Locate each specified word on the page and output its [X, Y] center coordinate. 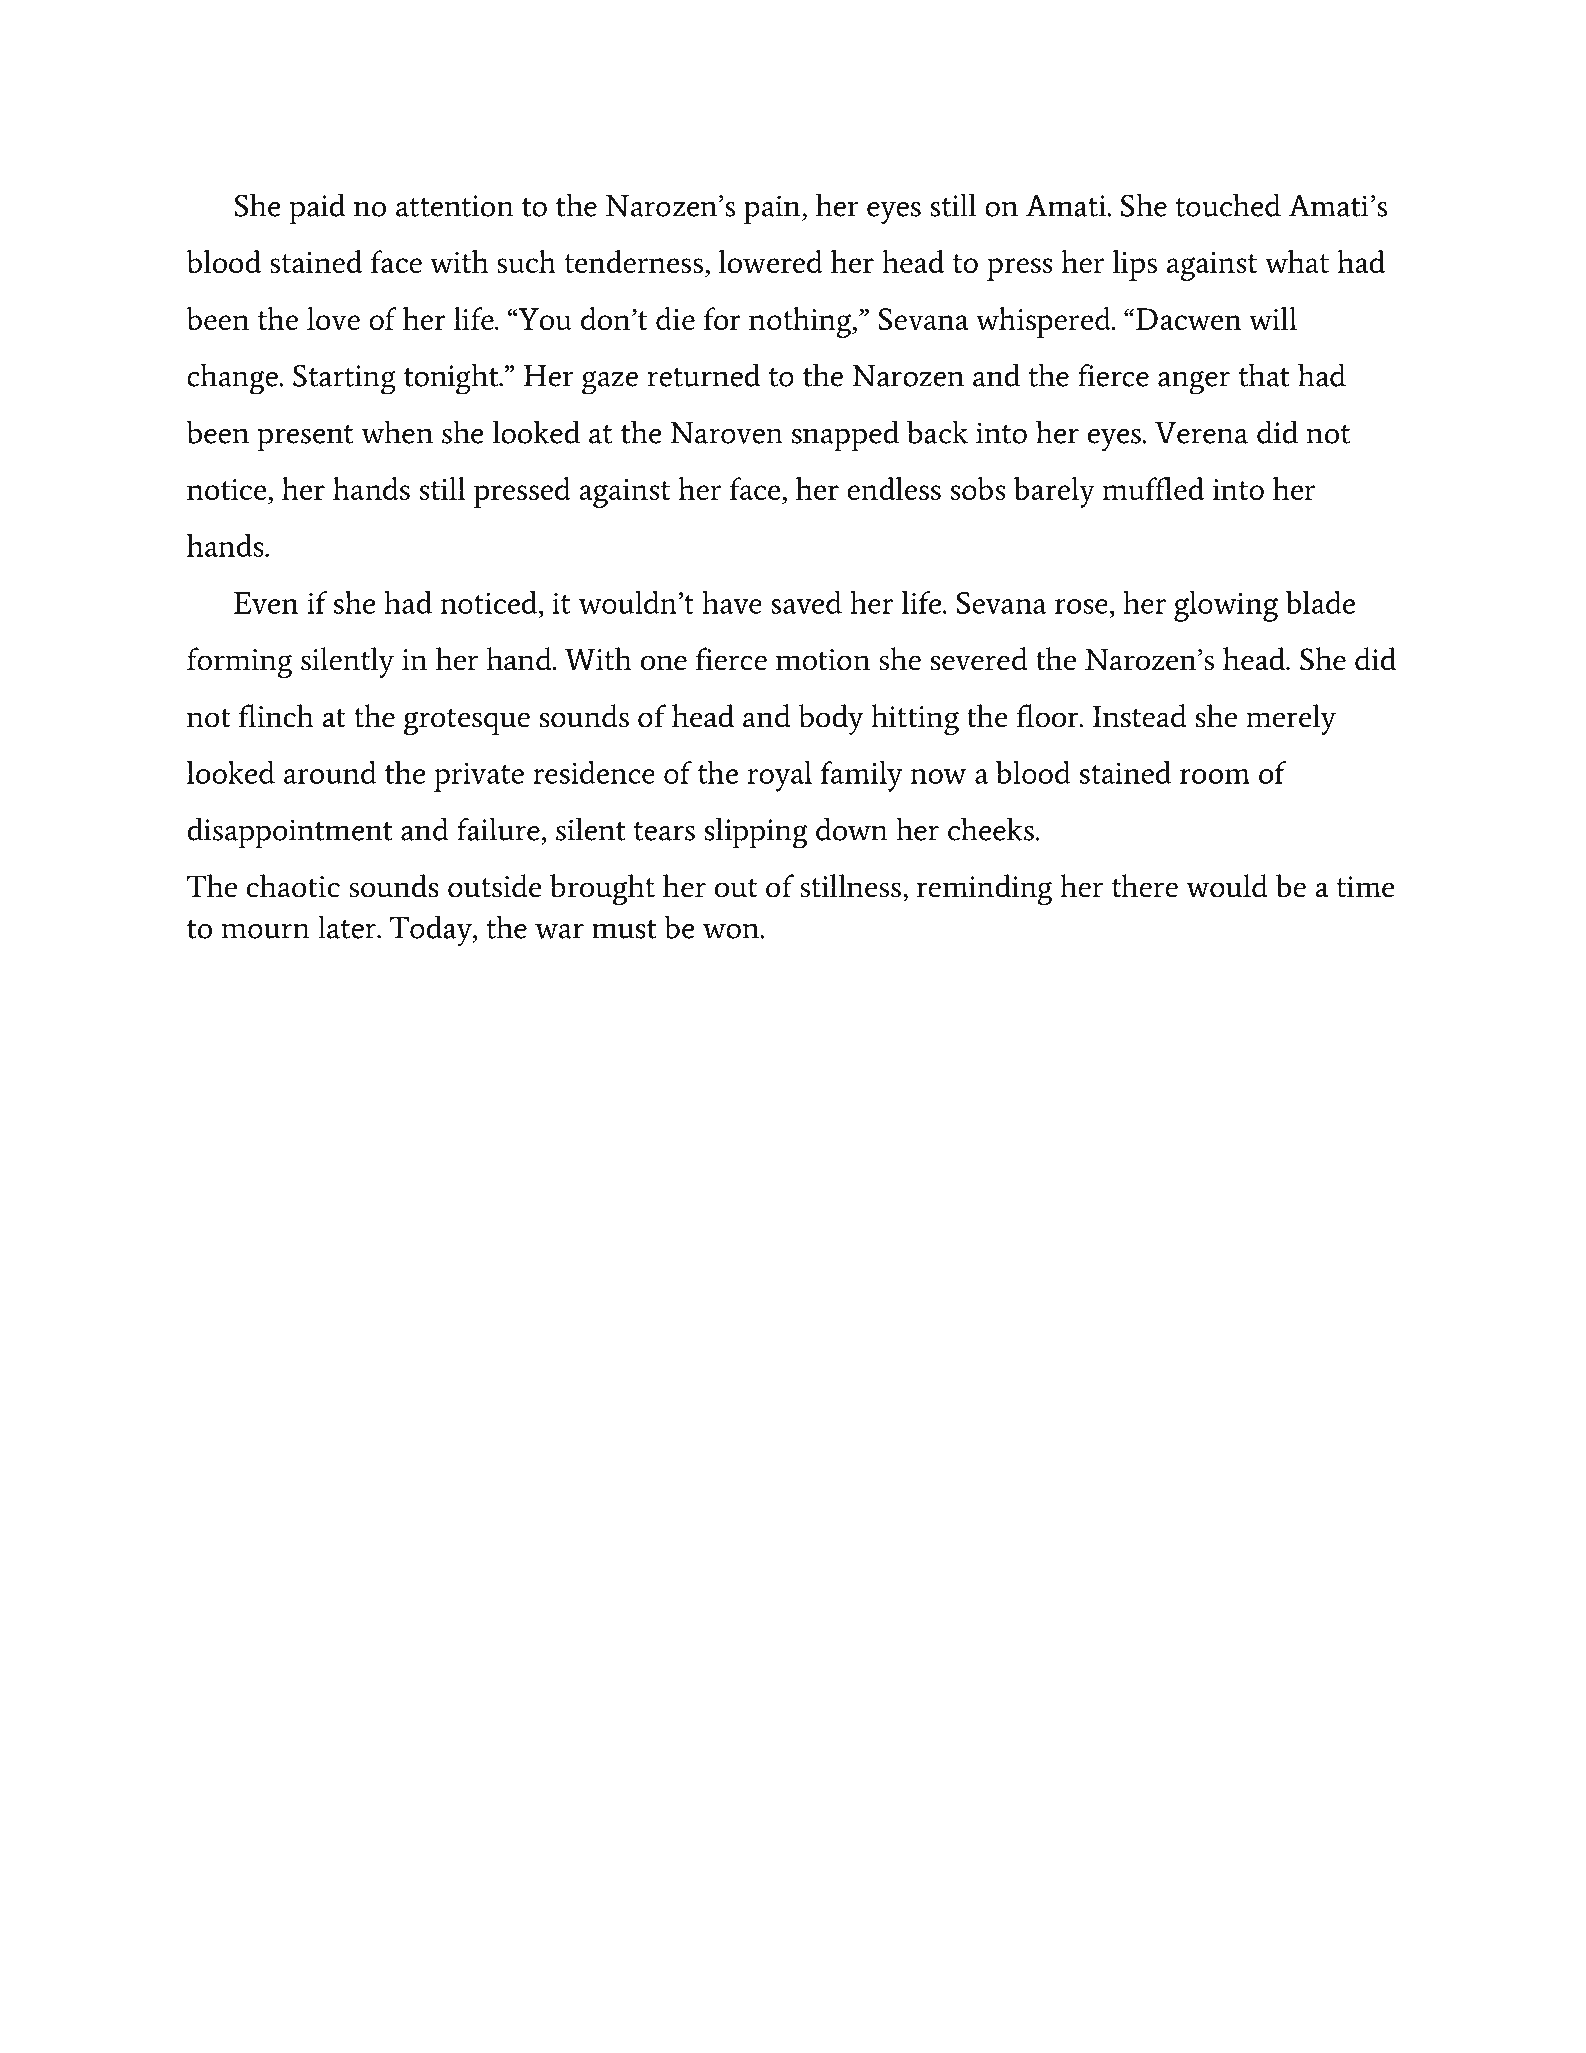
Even [266, 603]
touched [1228, 205]
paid [317, 209]
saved [806, 602]
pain [773, 210]
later [348, 927]
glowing [1226, 606]
